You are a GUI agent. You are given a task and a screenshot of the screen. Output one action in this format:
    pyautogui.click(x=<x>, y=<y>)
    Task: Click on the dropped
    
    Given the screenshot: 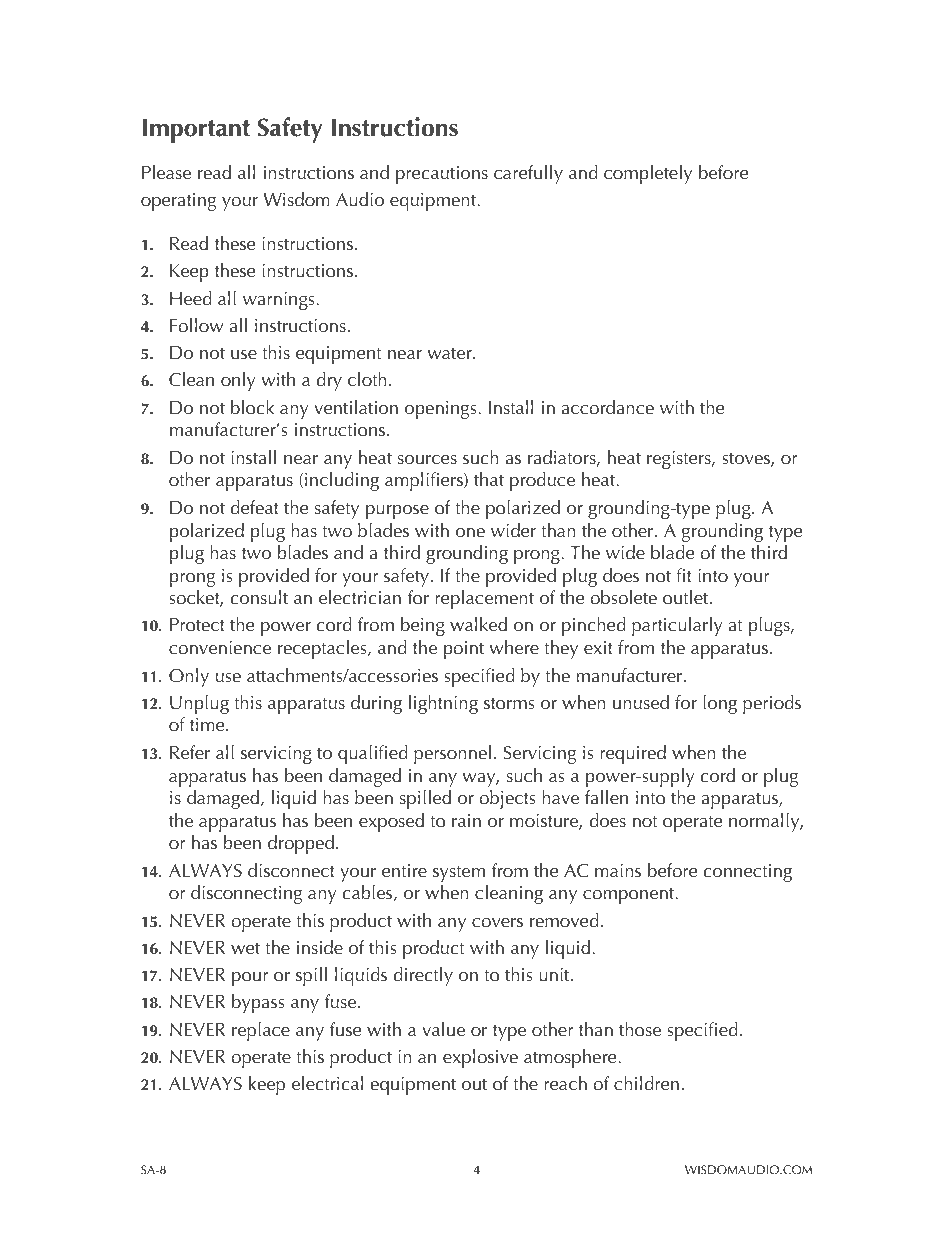 What is the action you would take?
    pyautogui.click(x=301, y=844)
